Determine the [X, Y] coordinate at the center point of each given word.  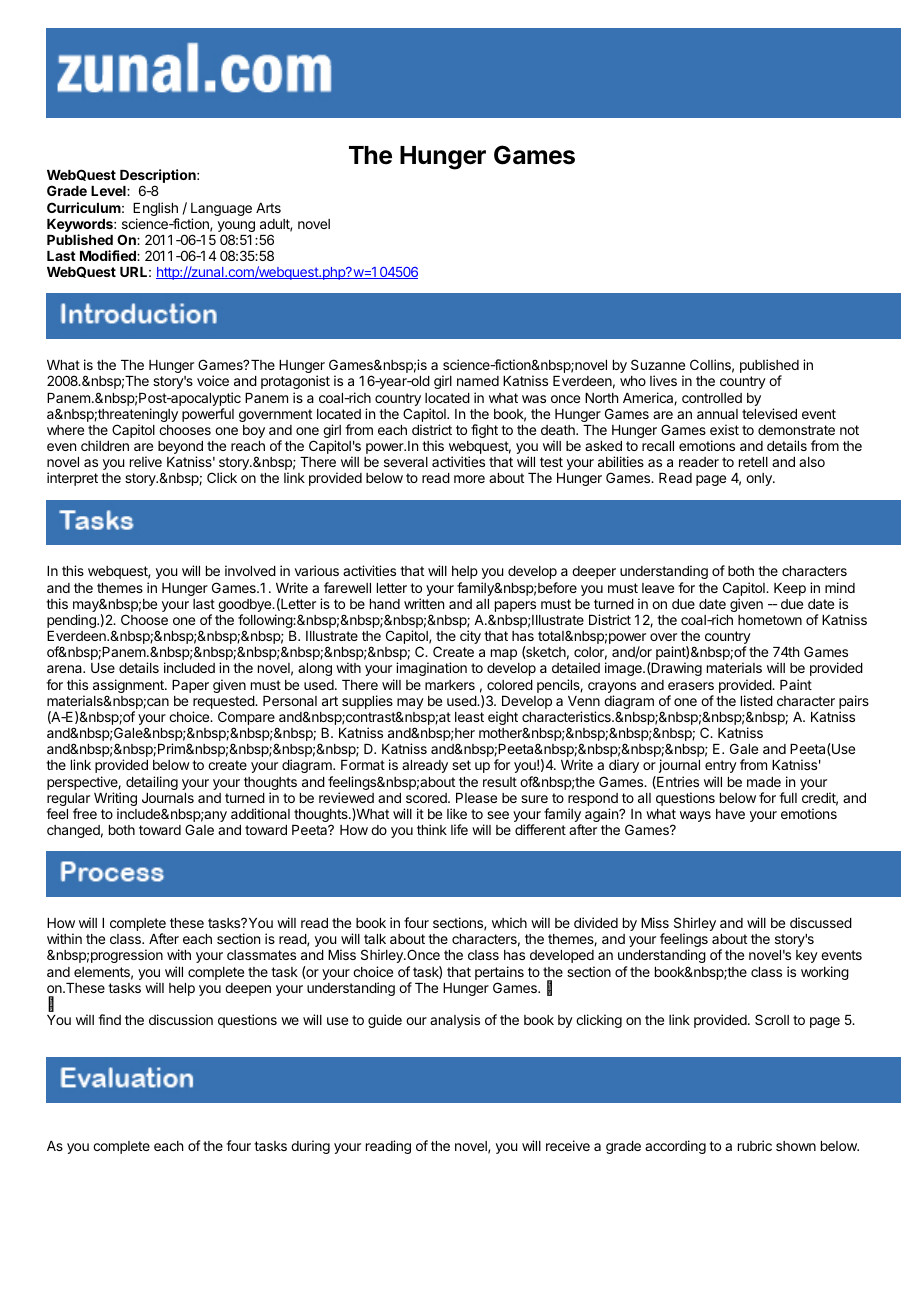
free [85, 813]
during [310, 1147]
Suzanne [658, 364]
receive [568, 1145]
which [509, 922]
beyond [180, 449]
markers [450, 685]
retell [753, 462]
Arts [268, 208]
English [156, 210]
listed [757, 700]
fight [484, 431]
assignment [129, 686]
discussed [821, 922]
